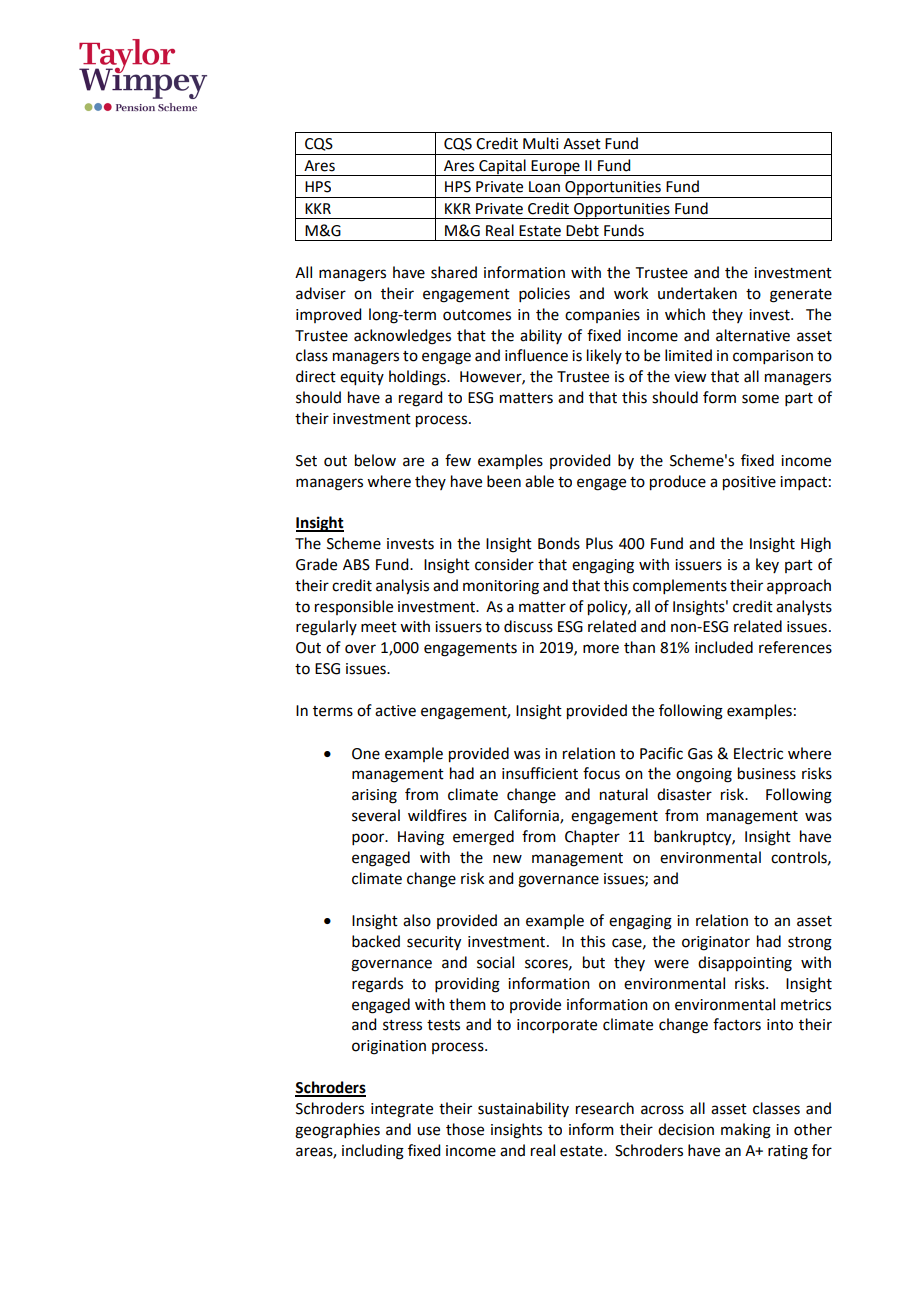  What do you see at coordinates (801, 296) in the page?
I see `generate` at bounding box center [801, 296].
